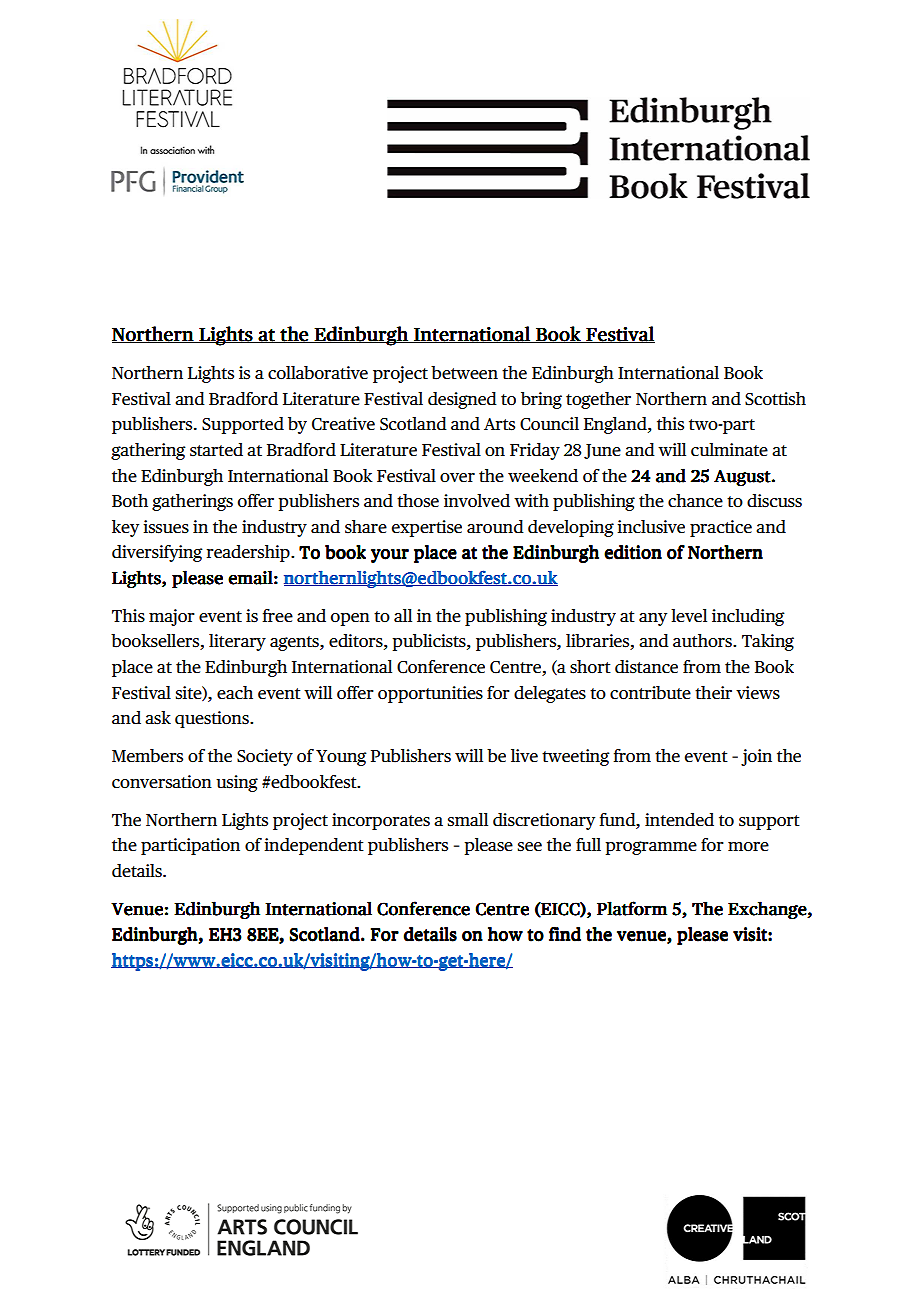  Describe the element at coordinates (318, 373) in the image. I see `collaborative` at that location.
